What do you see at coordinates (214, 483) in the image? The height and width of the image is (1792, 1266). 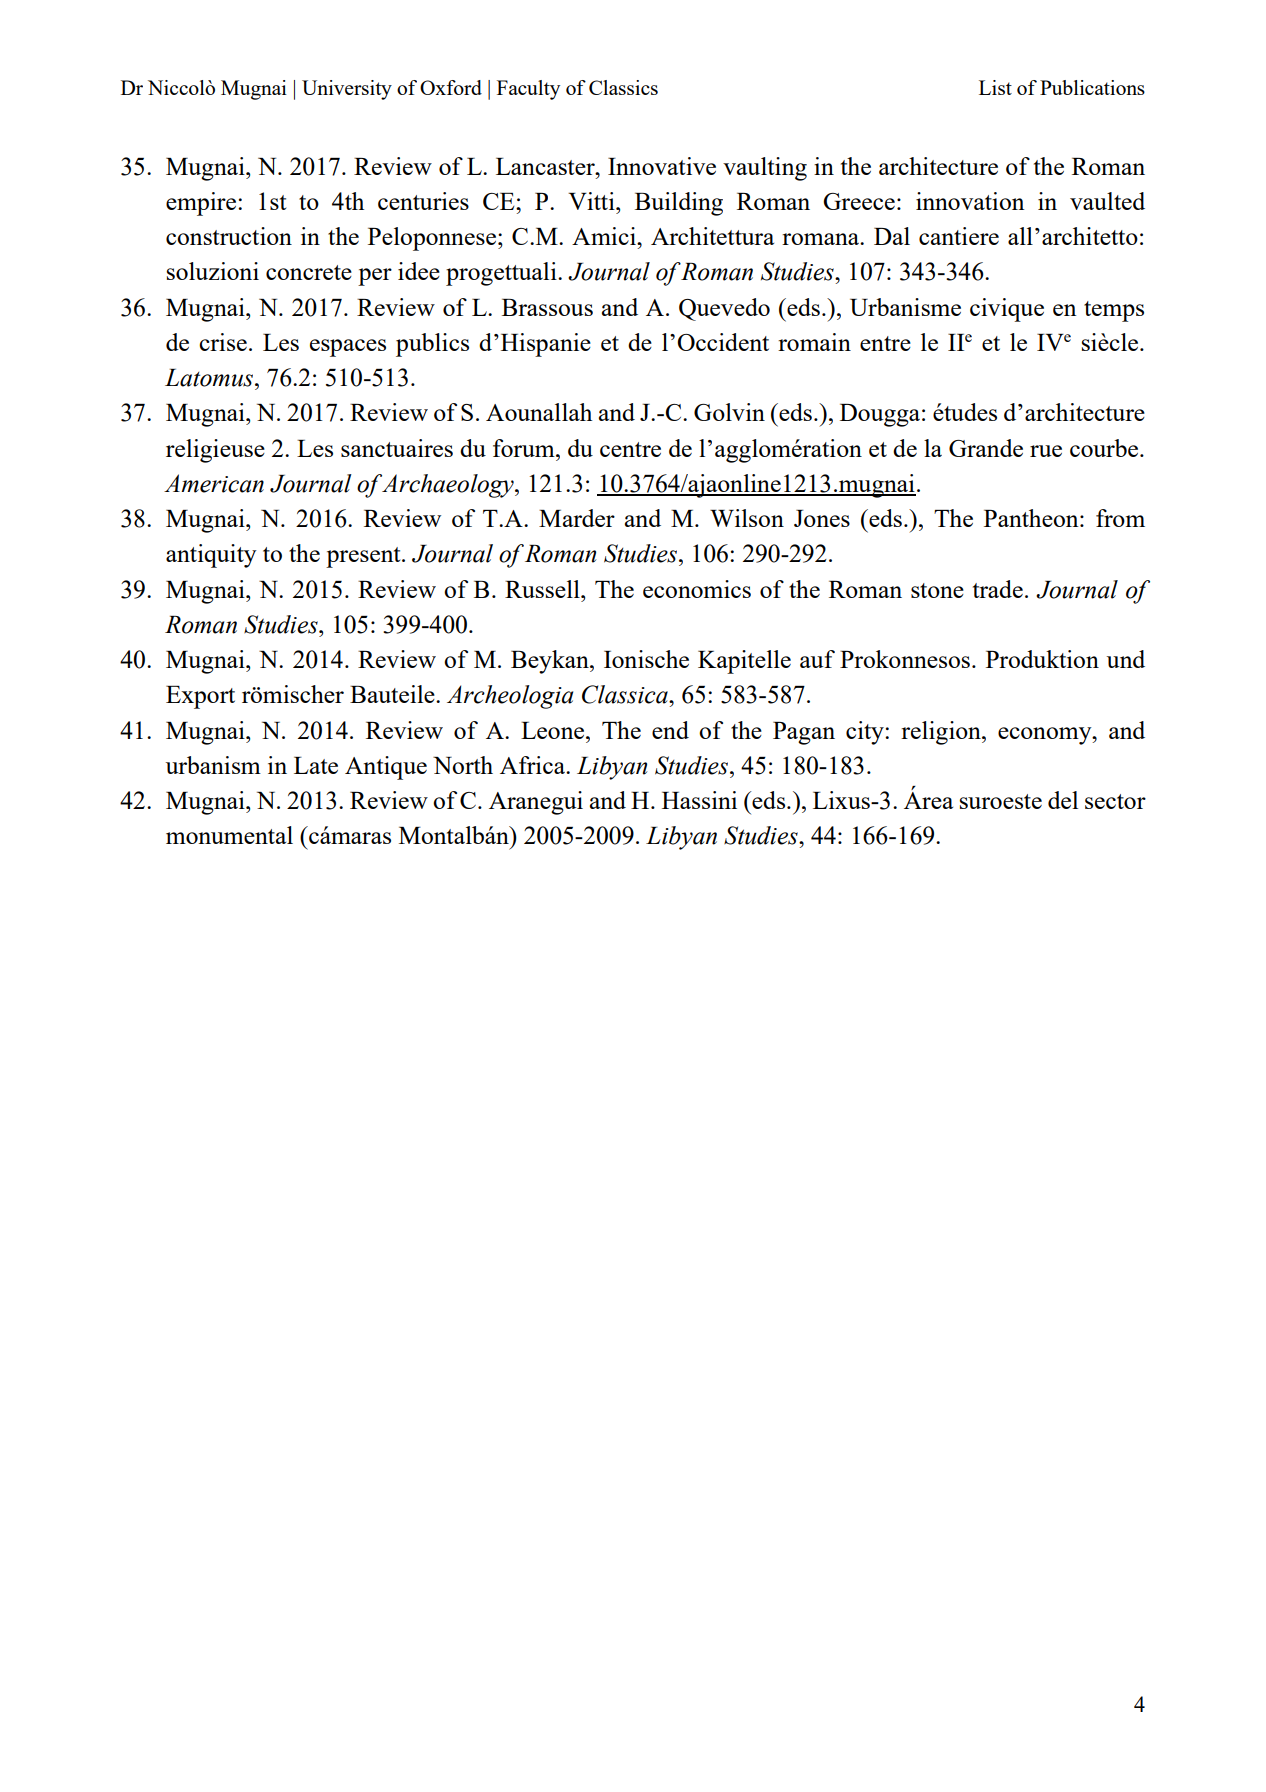 I see `American` at bounding box center [214, 483].
